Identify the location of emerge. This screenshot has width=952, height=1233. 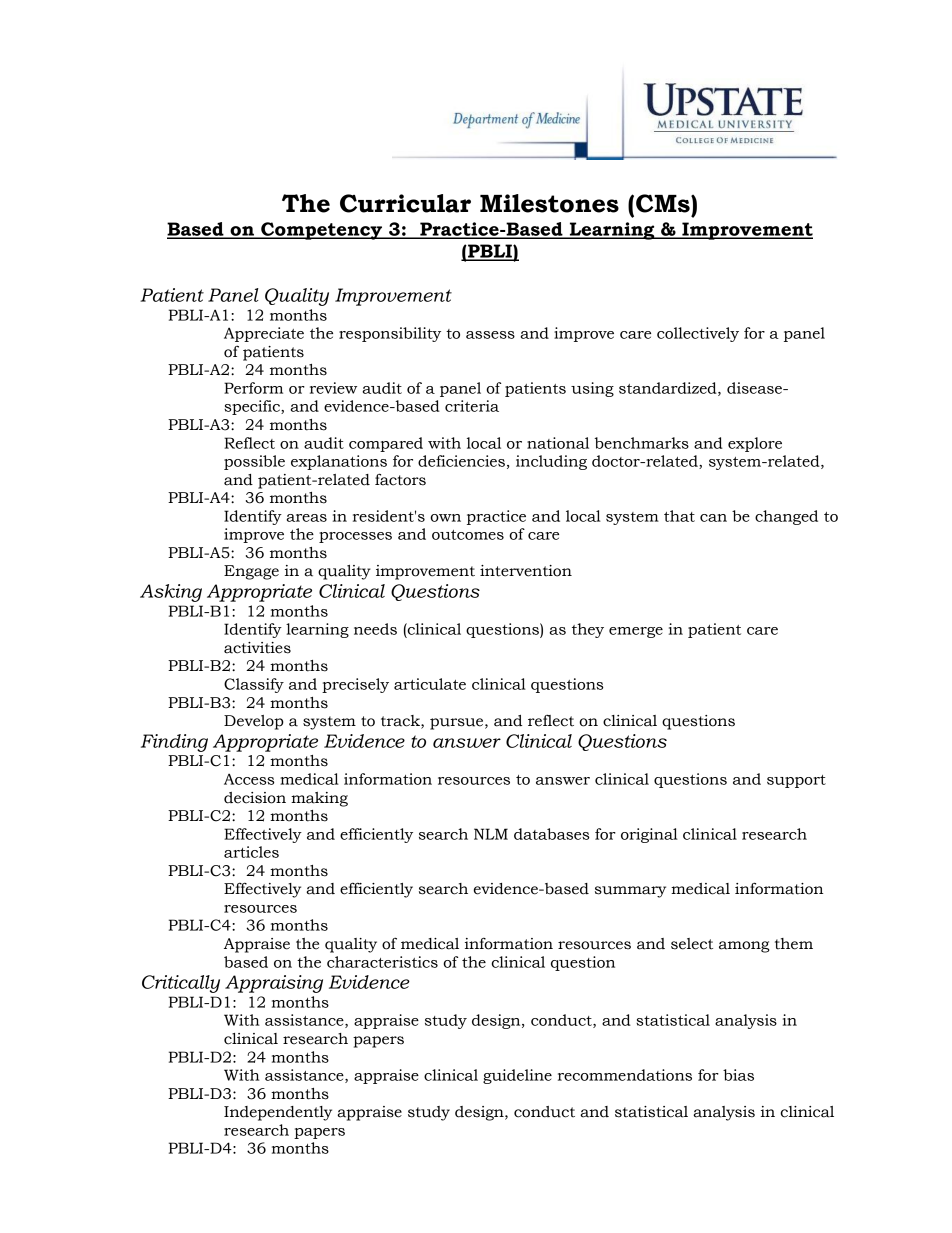
(636, 632).
